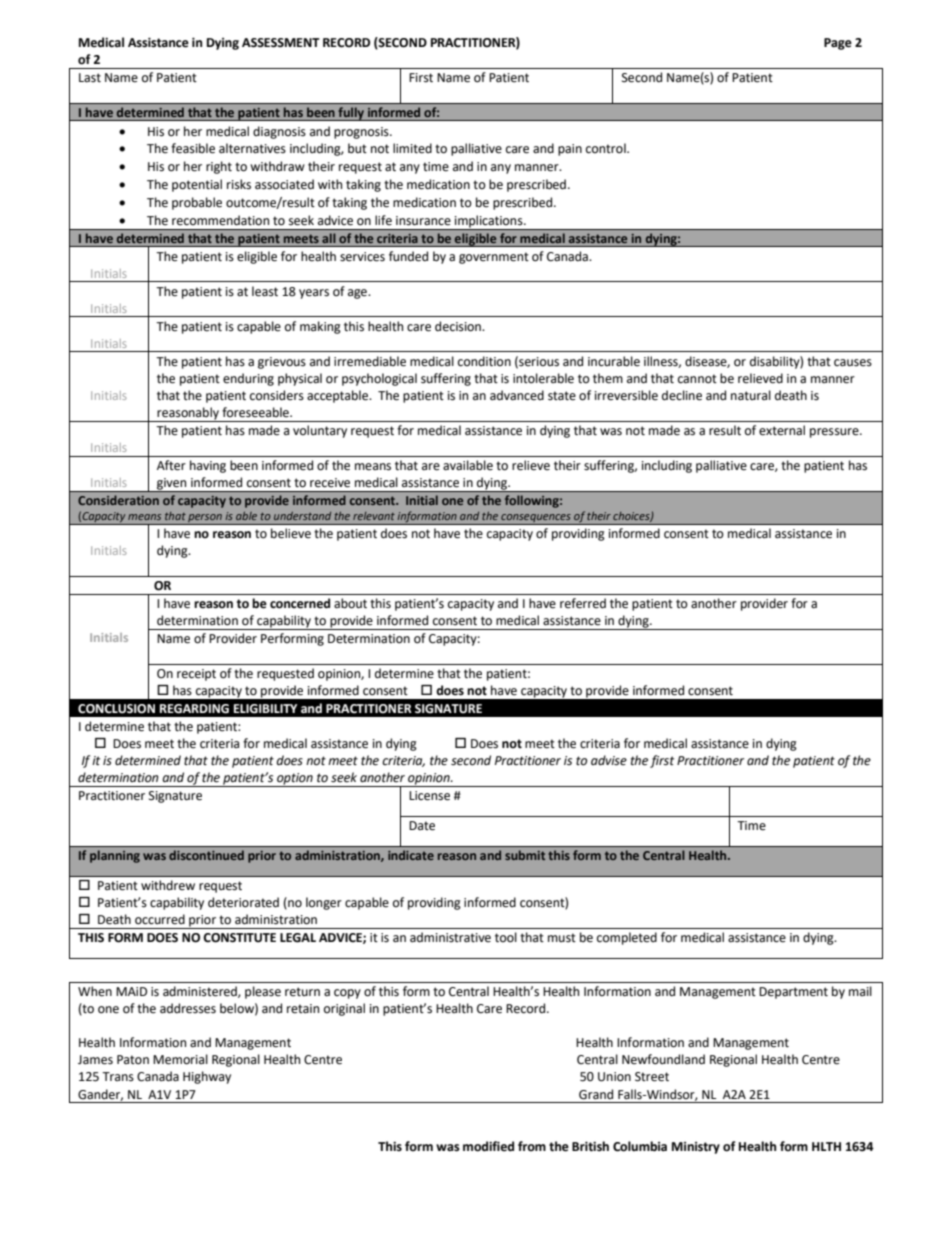  I want to click on occurred, so click(160, 919).
